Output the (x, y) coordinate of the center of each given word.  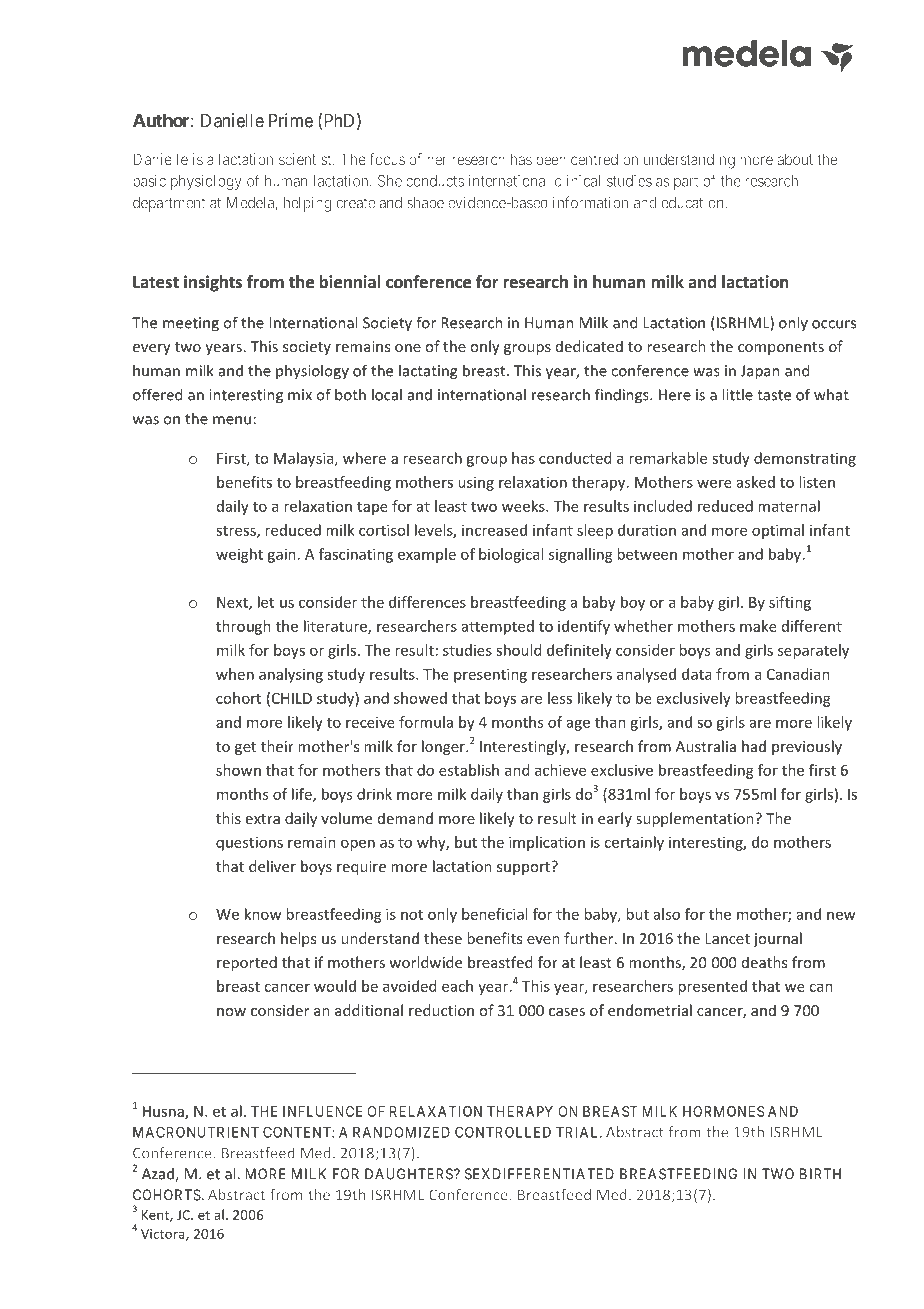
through (243, 627)
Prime (291, 120)
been (551, 159)
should (518, 650)
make (758, 626)
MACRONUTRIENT (196, 1132)
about (795, 159)
